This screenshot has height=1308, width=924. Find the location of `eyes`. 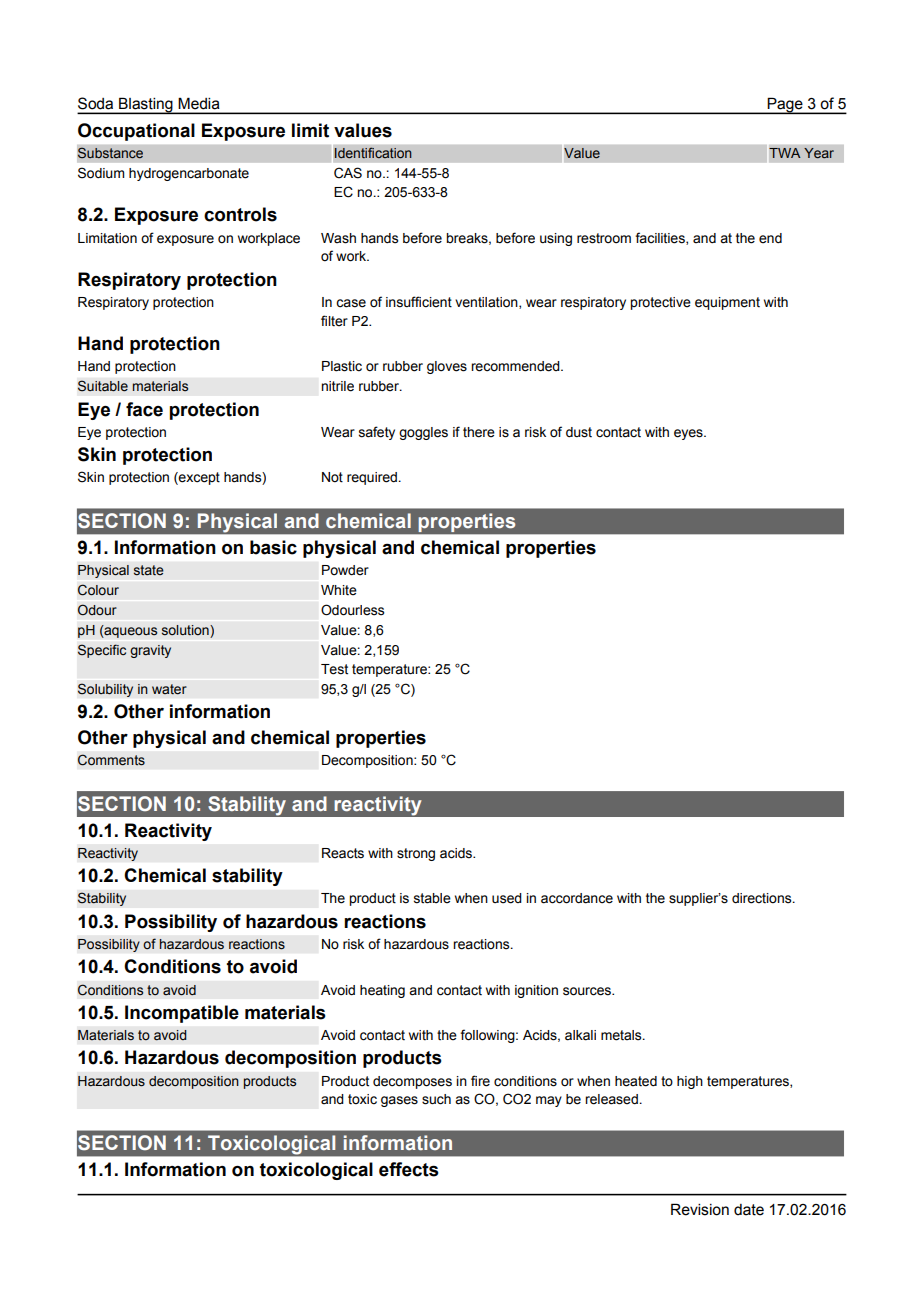

eyes is located at coordinates (689, 434).
